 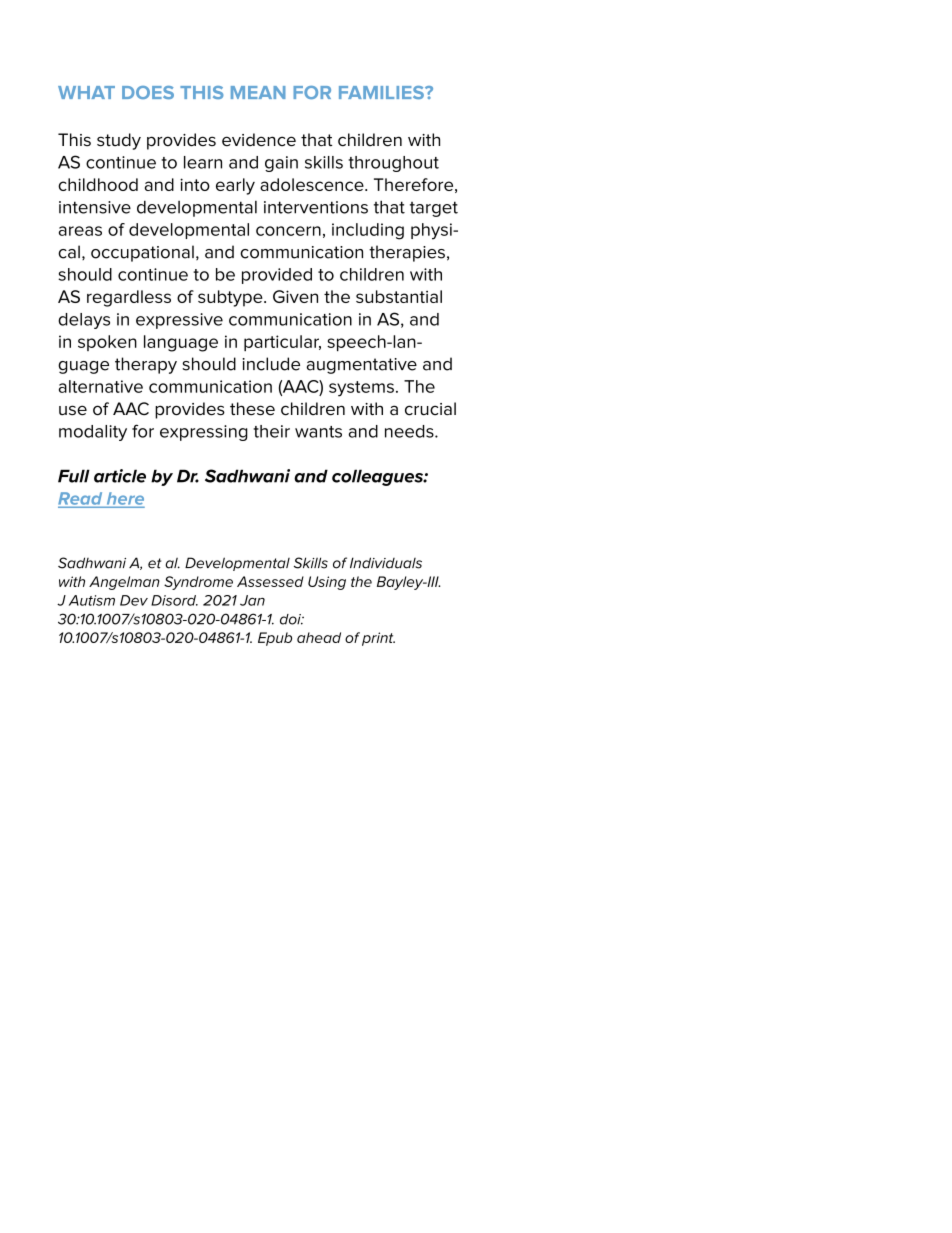 I want to click on FAMILIES, so click(x=382, y=92).
